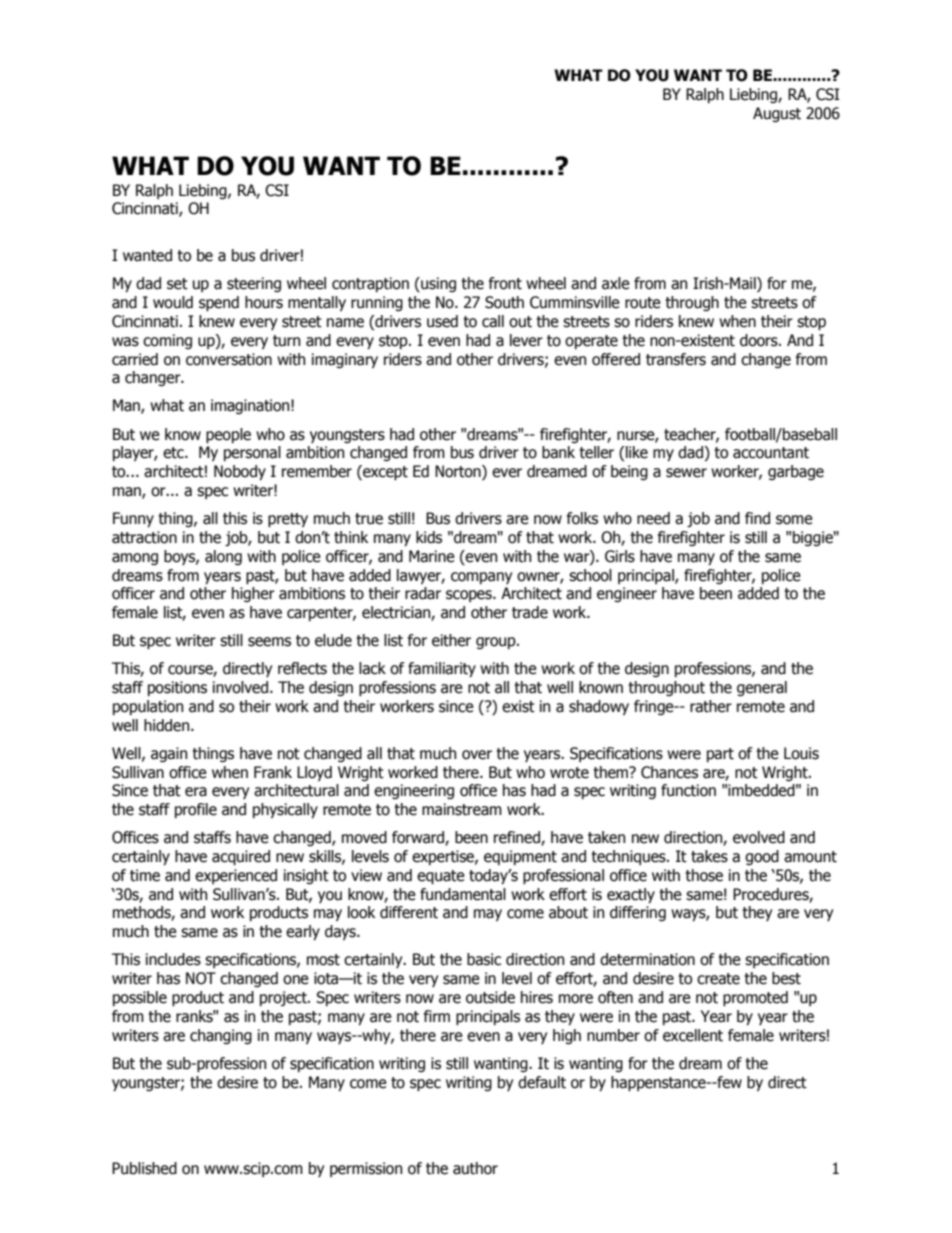 The height and width of the screenshot is (1233, 952). I want to click on Published, so click(144, 1168).
